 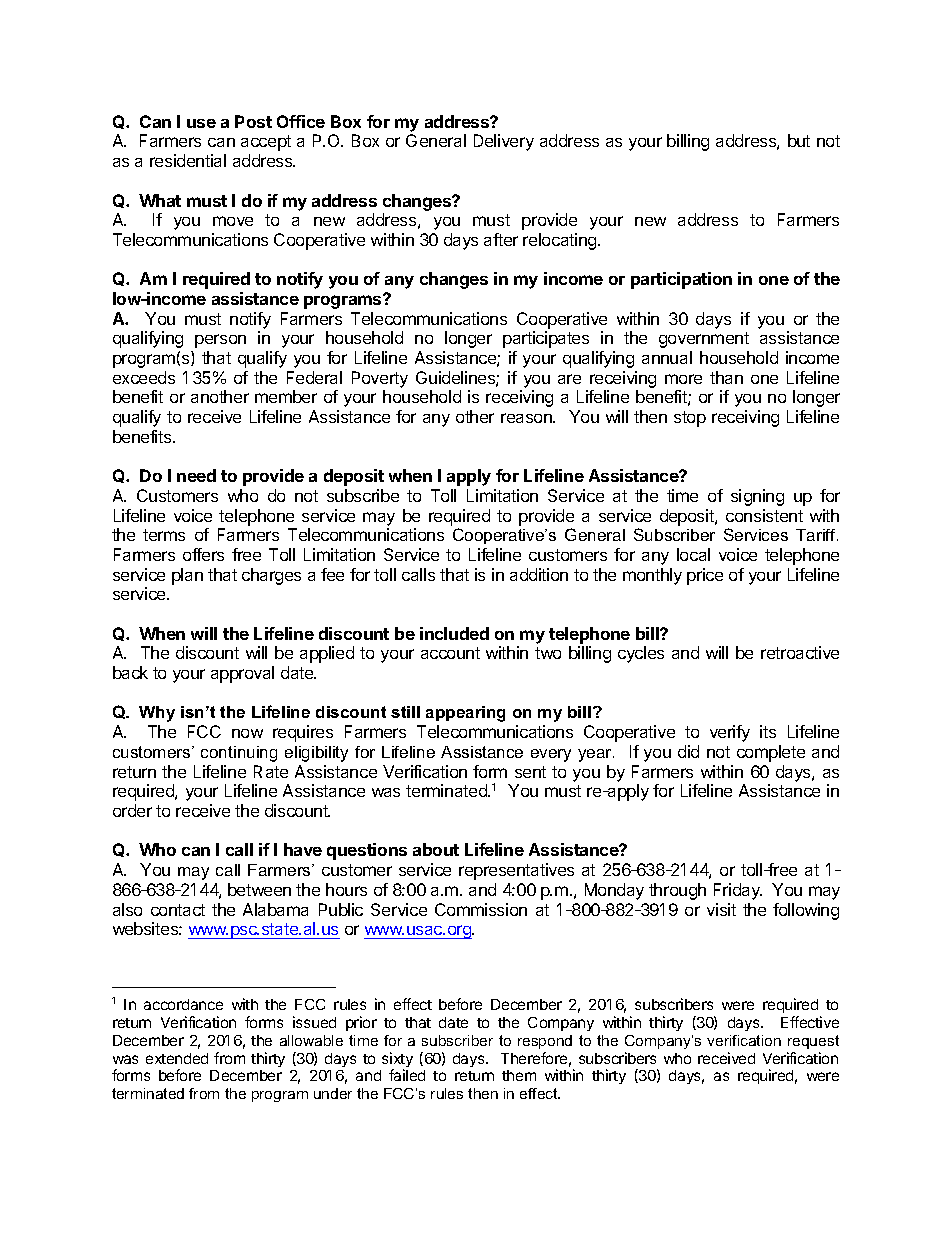 What do you see at coordinates (177, 1058) in the page?
I see `extended` at bounding box center [177, 1058].
